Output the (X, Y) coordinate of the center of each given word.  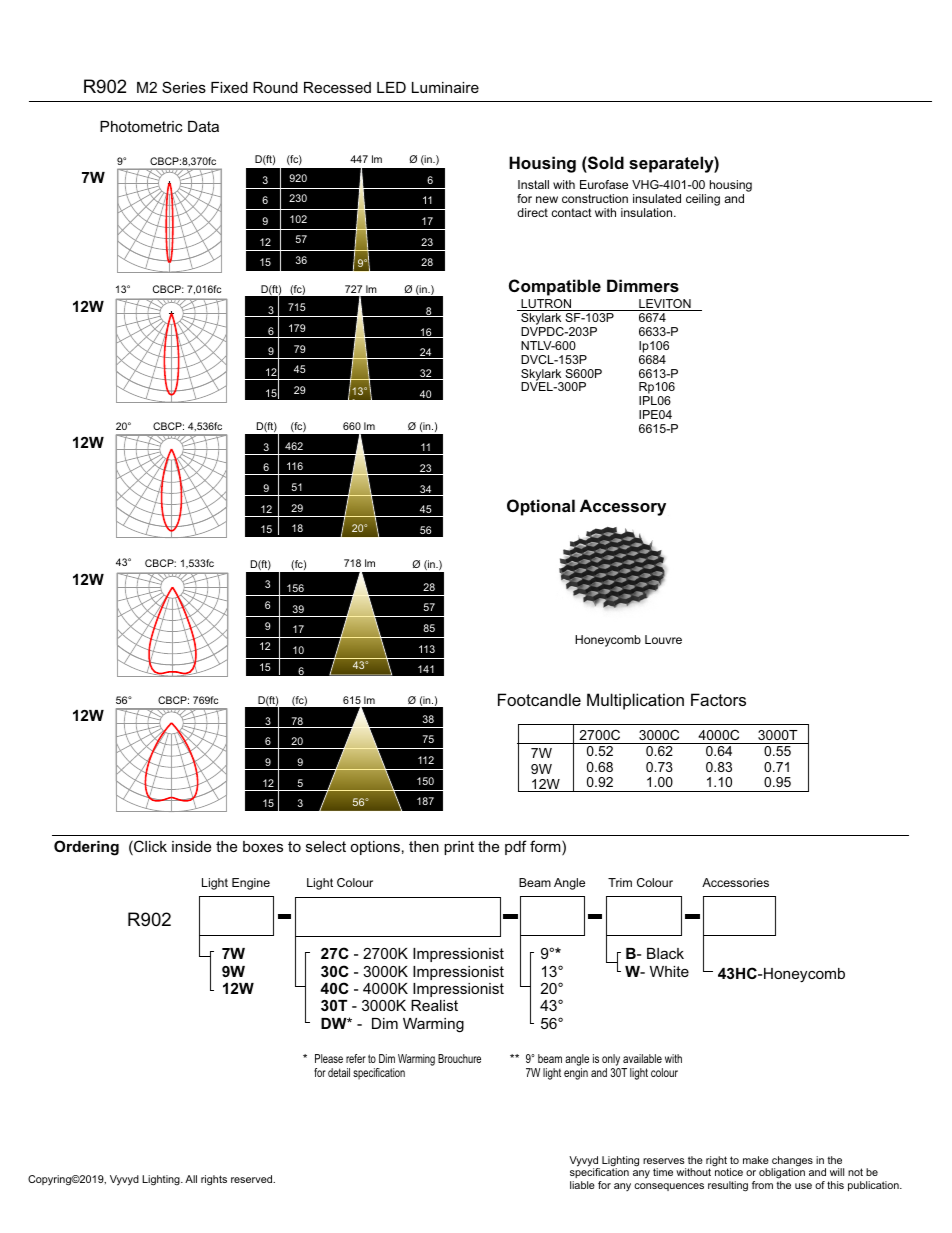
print (459, 848)
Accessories (735, 882)
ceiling (703, 200)
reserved (253, 1179)
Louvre (663, 639)
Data (203, 126)
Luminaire (445, 87)
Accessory (623, 507)
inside (191, 846)
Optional (541, 507)
